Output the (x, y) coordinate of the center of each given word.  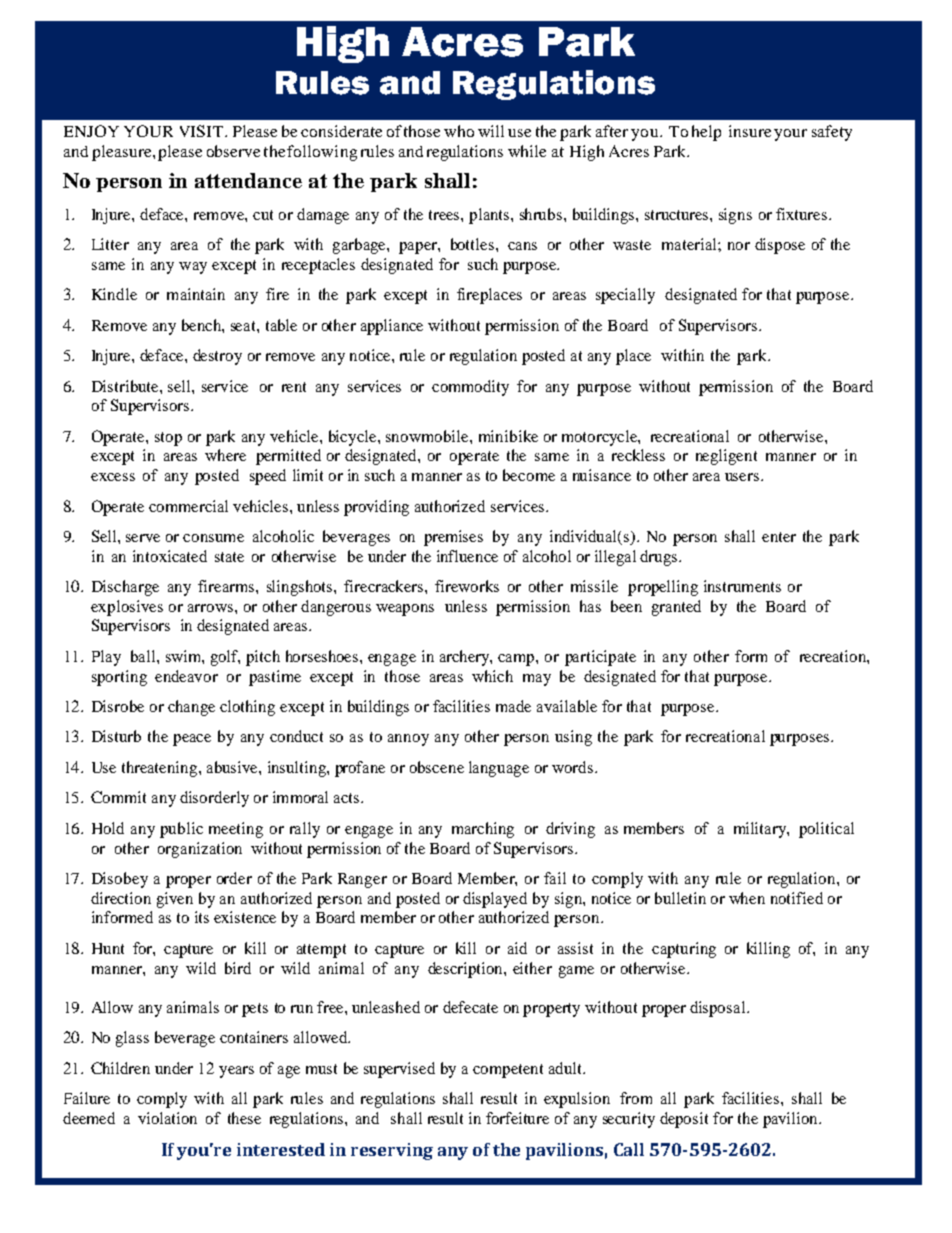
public (181, 830)
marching (483, 830)
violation (167, 1118)
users (743, 477)
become (529, 475)
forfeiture (517, 1118)
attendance (248, 180)
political (826, 830)
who (459, 131)
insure (750, 131)
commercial (188, 506)
